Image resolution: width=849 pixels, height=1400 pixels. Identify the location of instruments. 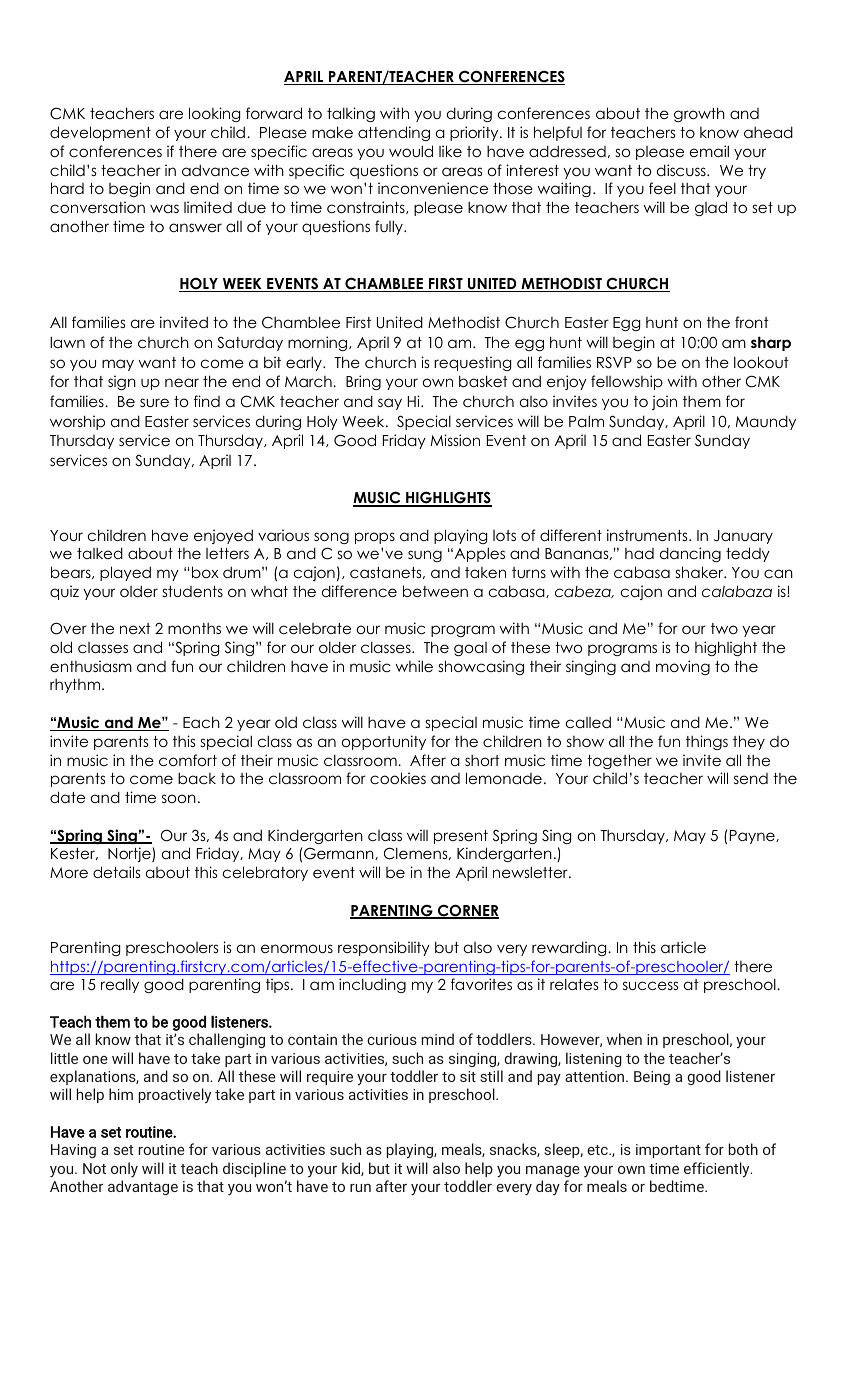
(648, 535).
